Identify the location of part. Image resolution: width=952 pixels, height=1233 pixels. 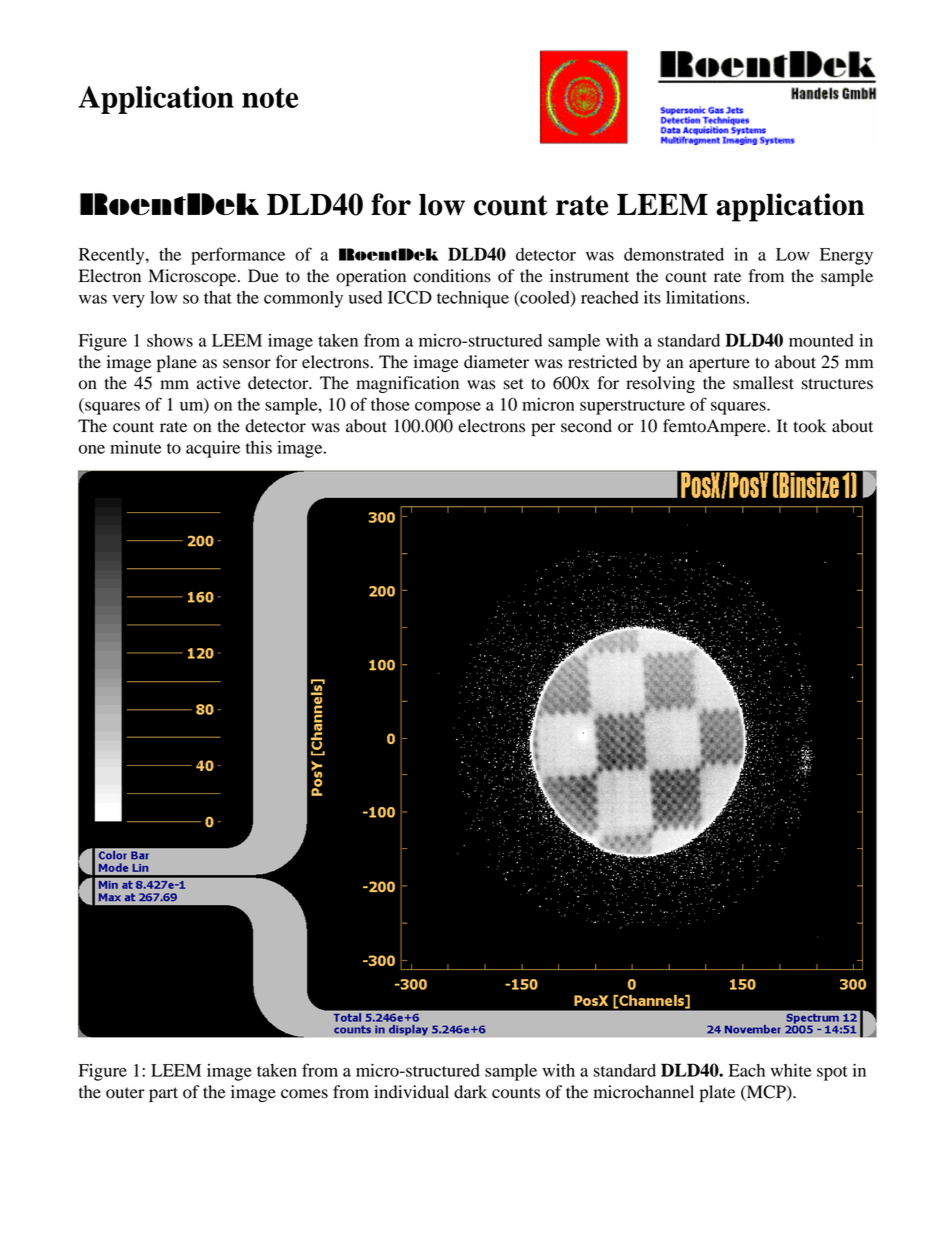
(163, 1094).
